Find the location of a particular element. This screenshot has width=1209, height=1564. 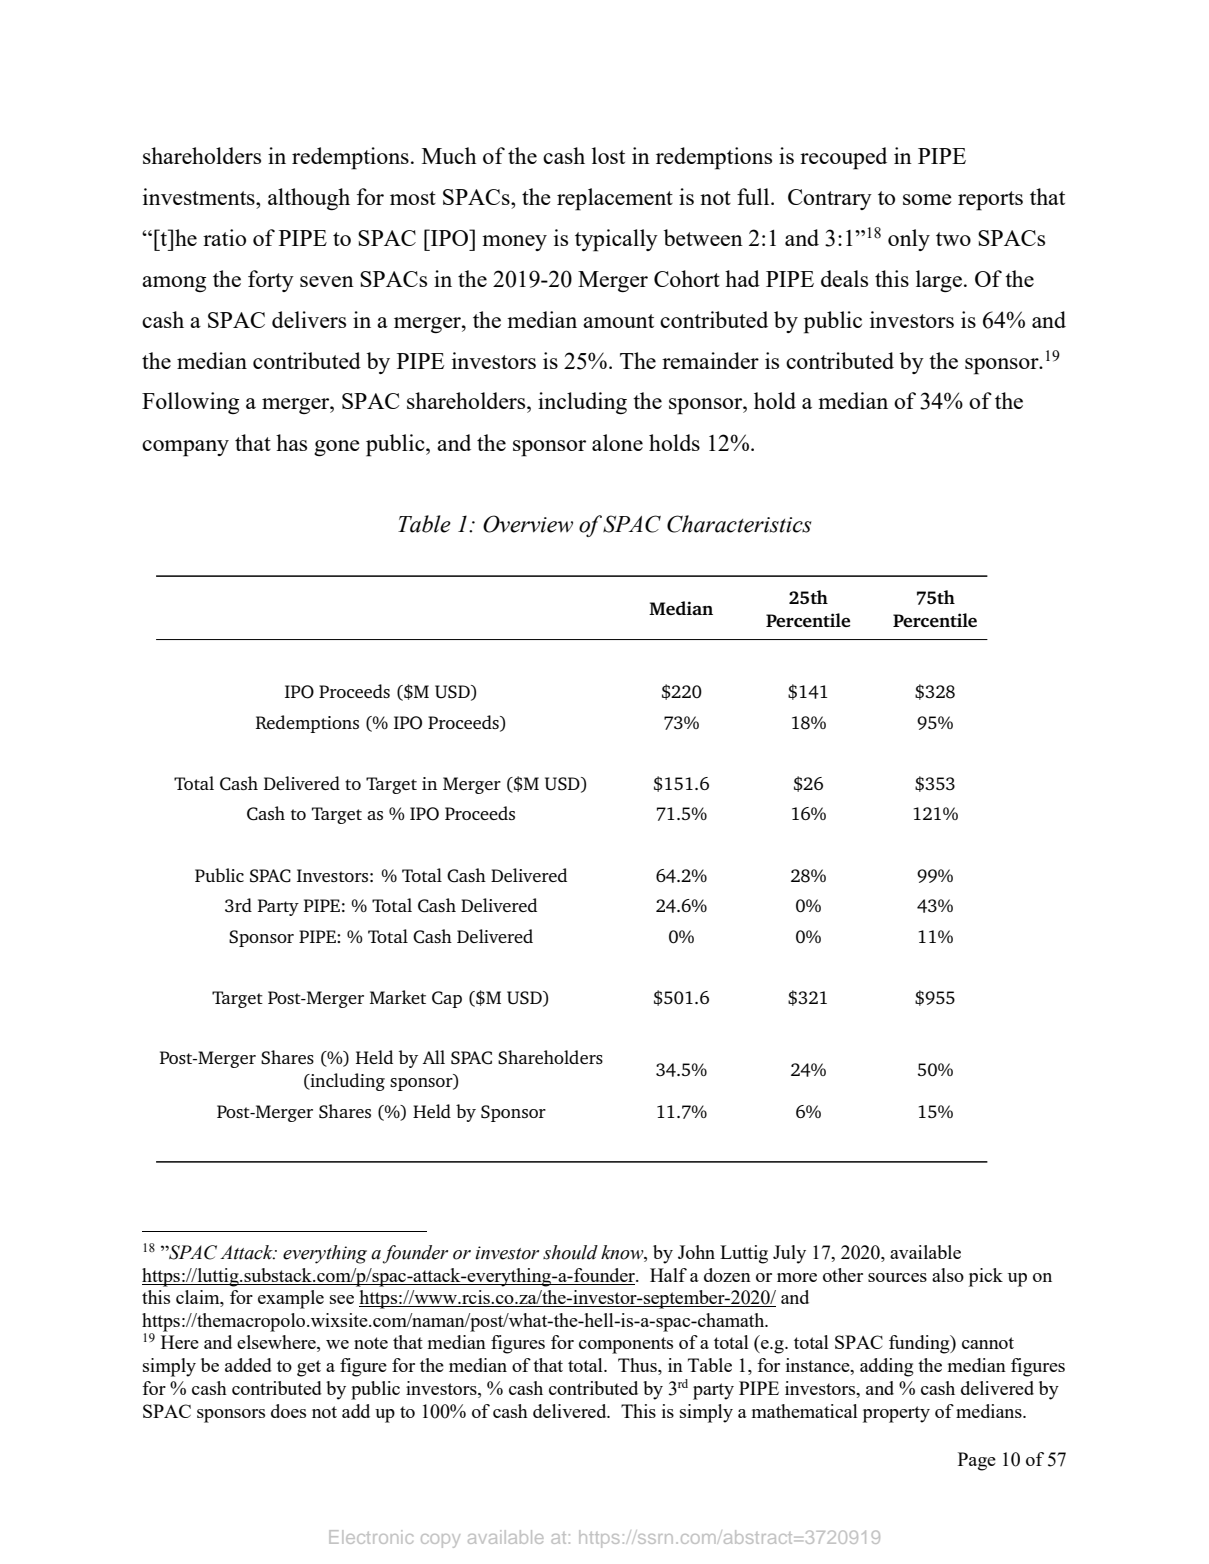

copy is located at coordinates (440, 1541).
